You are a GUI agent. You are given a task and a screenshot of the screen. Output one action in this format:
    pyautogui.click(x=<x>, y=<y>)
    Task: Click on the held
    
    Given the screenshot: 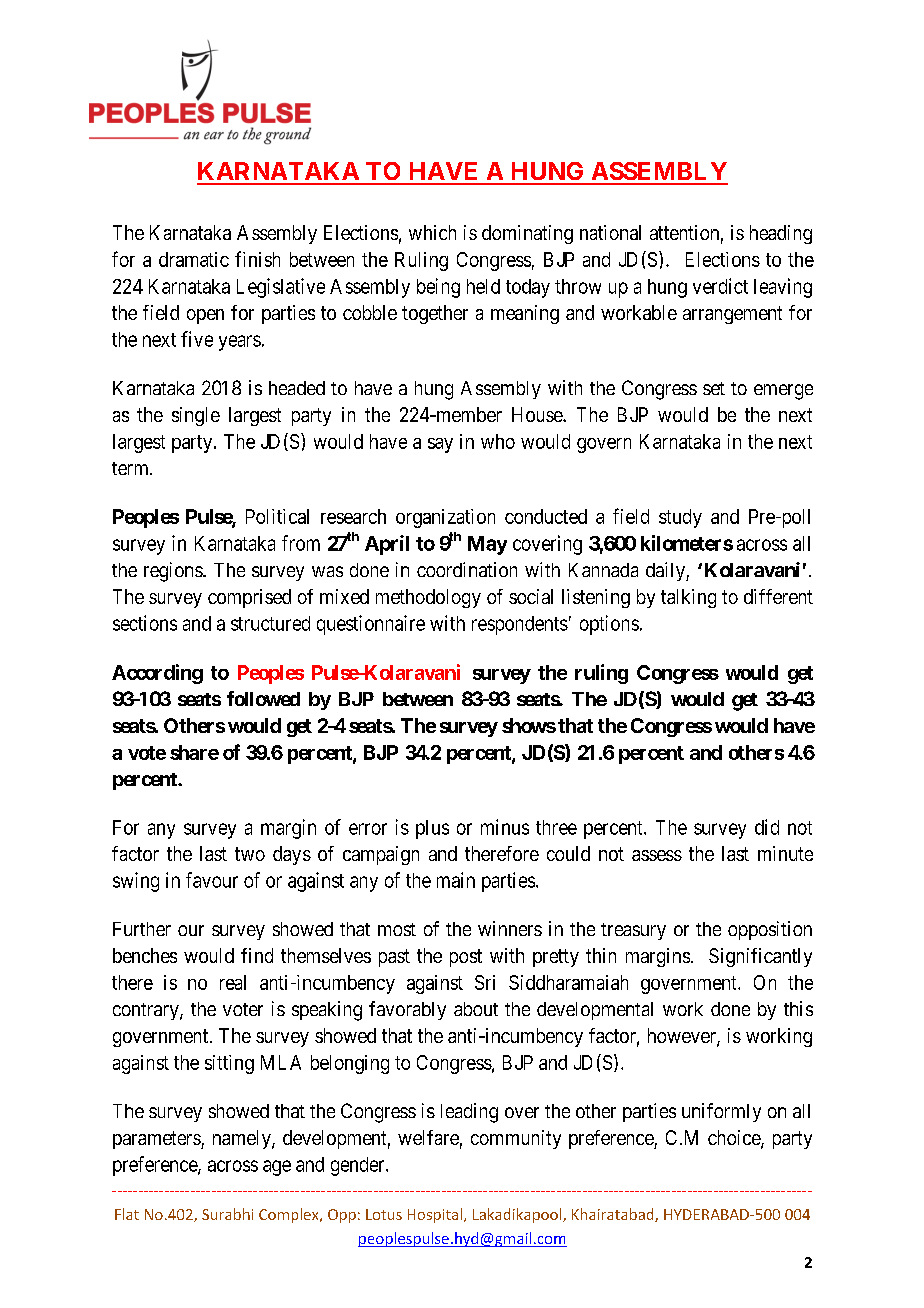 What is the action you would take?
    pyautogui.click(x=483, y=286)
